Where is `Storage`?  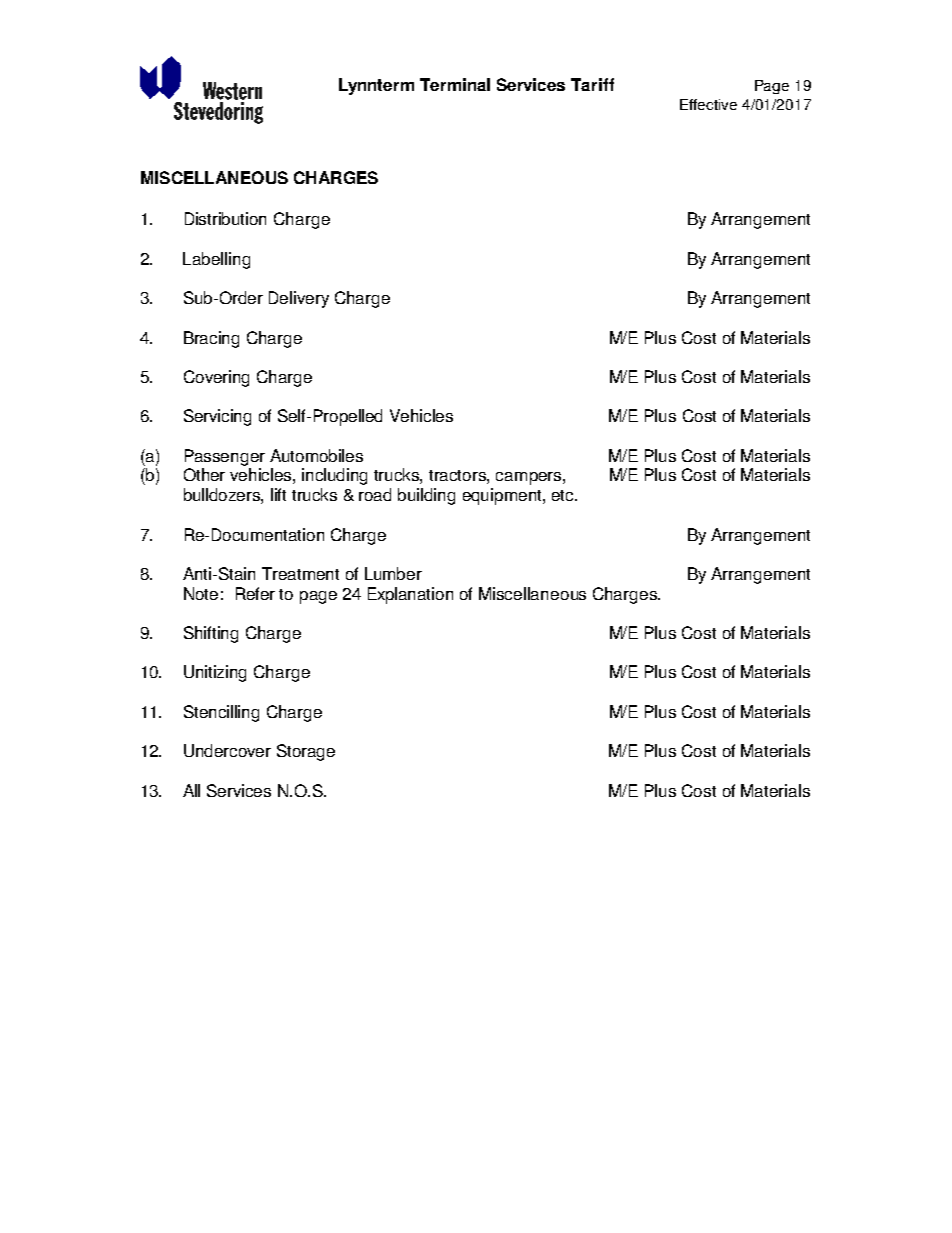 Storage is located at coordinates (306, 752).
